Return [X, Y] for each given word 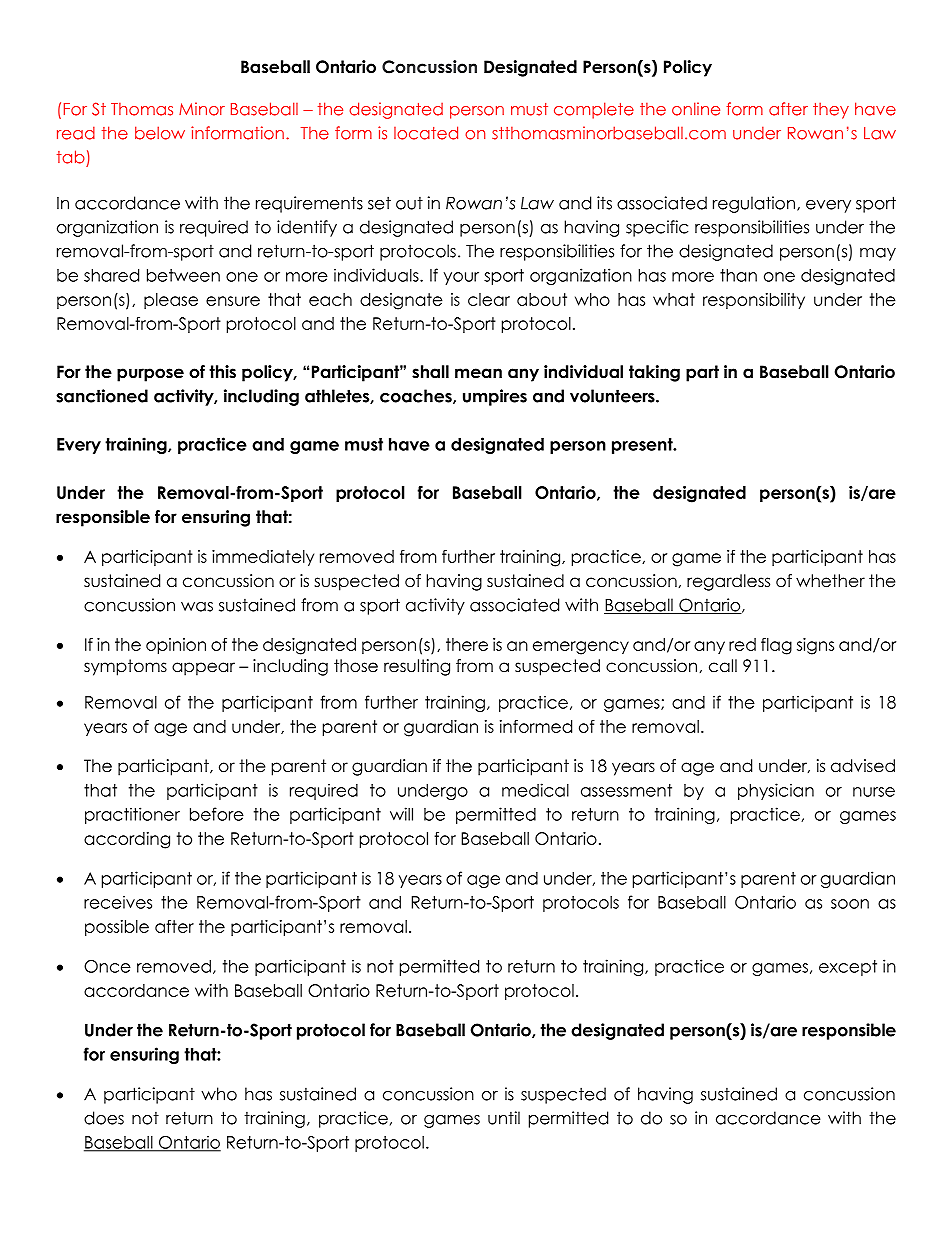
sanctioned [102, 396]
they [831, 110]
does [104, 1118]
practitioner [132, 815]
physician [776, 791]
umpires [495, 397]
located [426, 133]
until [504, 1118]
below [160, 133]
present [643, 446]
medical [535, 790]
